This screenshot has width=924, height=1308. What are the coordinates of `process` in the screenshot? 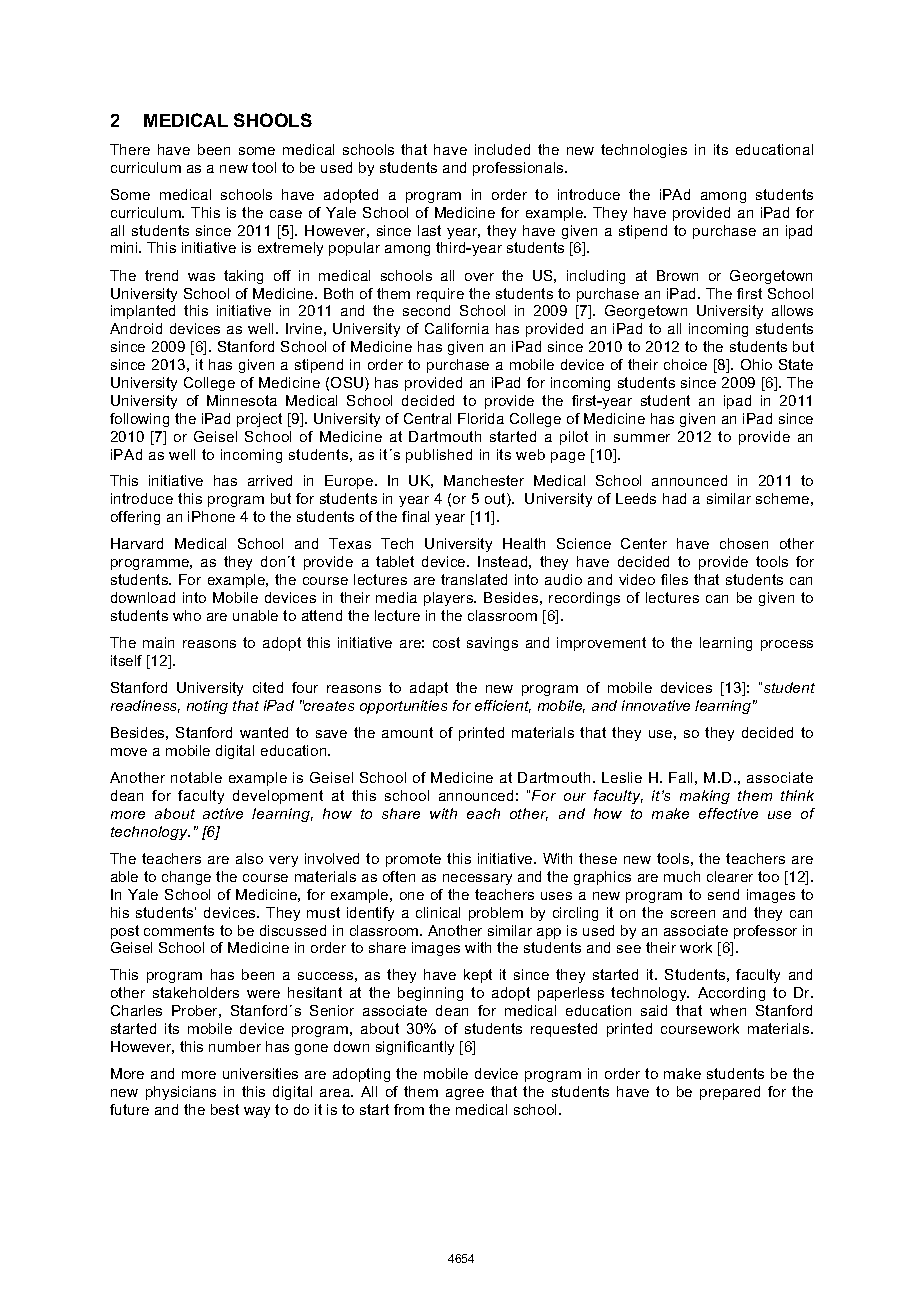 It's located at (787, 645).
